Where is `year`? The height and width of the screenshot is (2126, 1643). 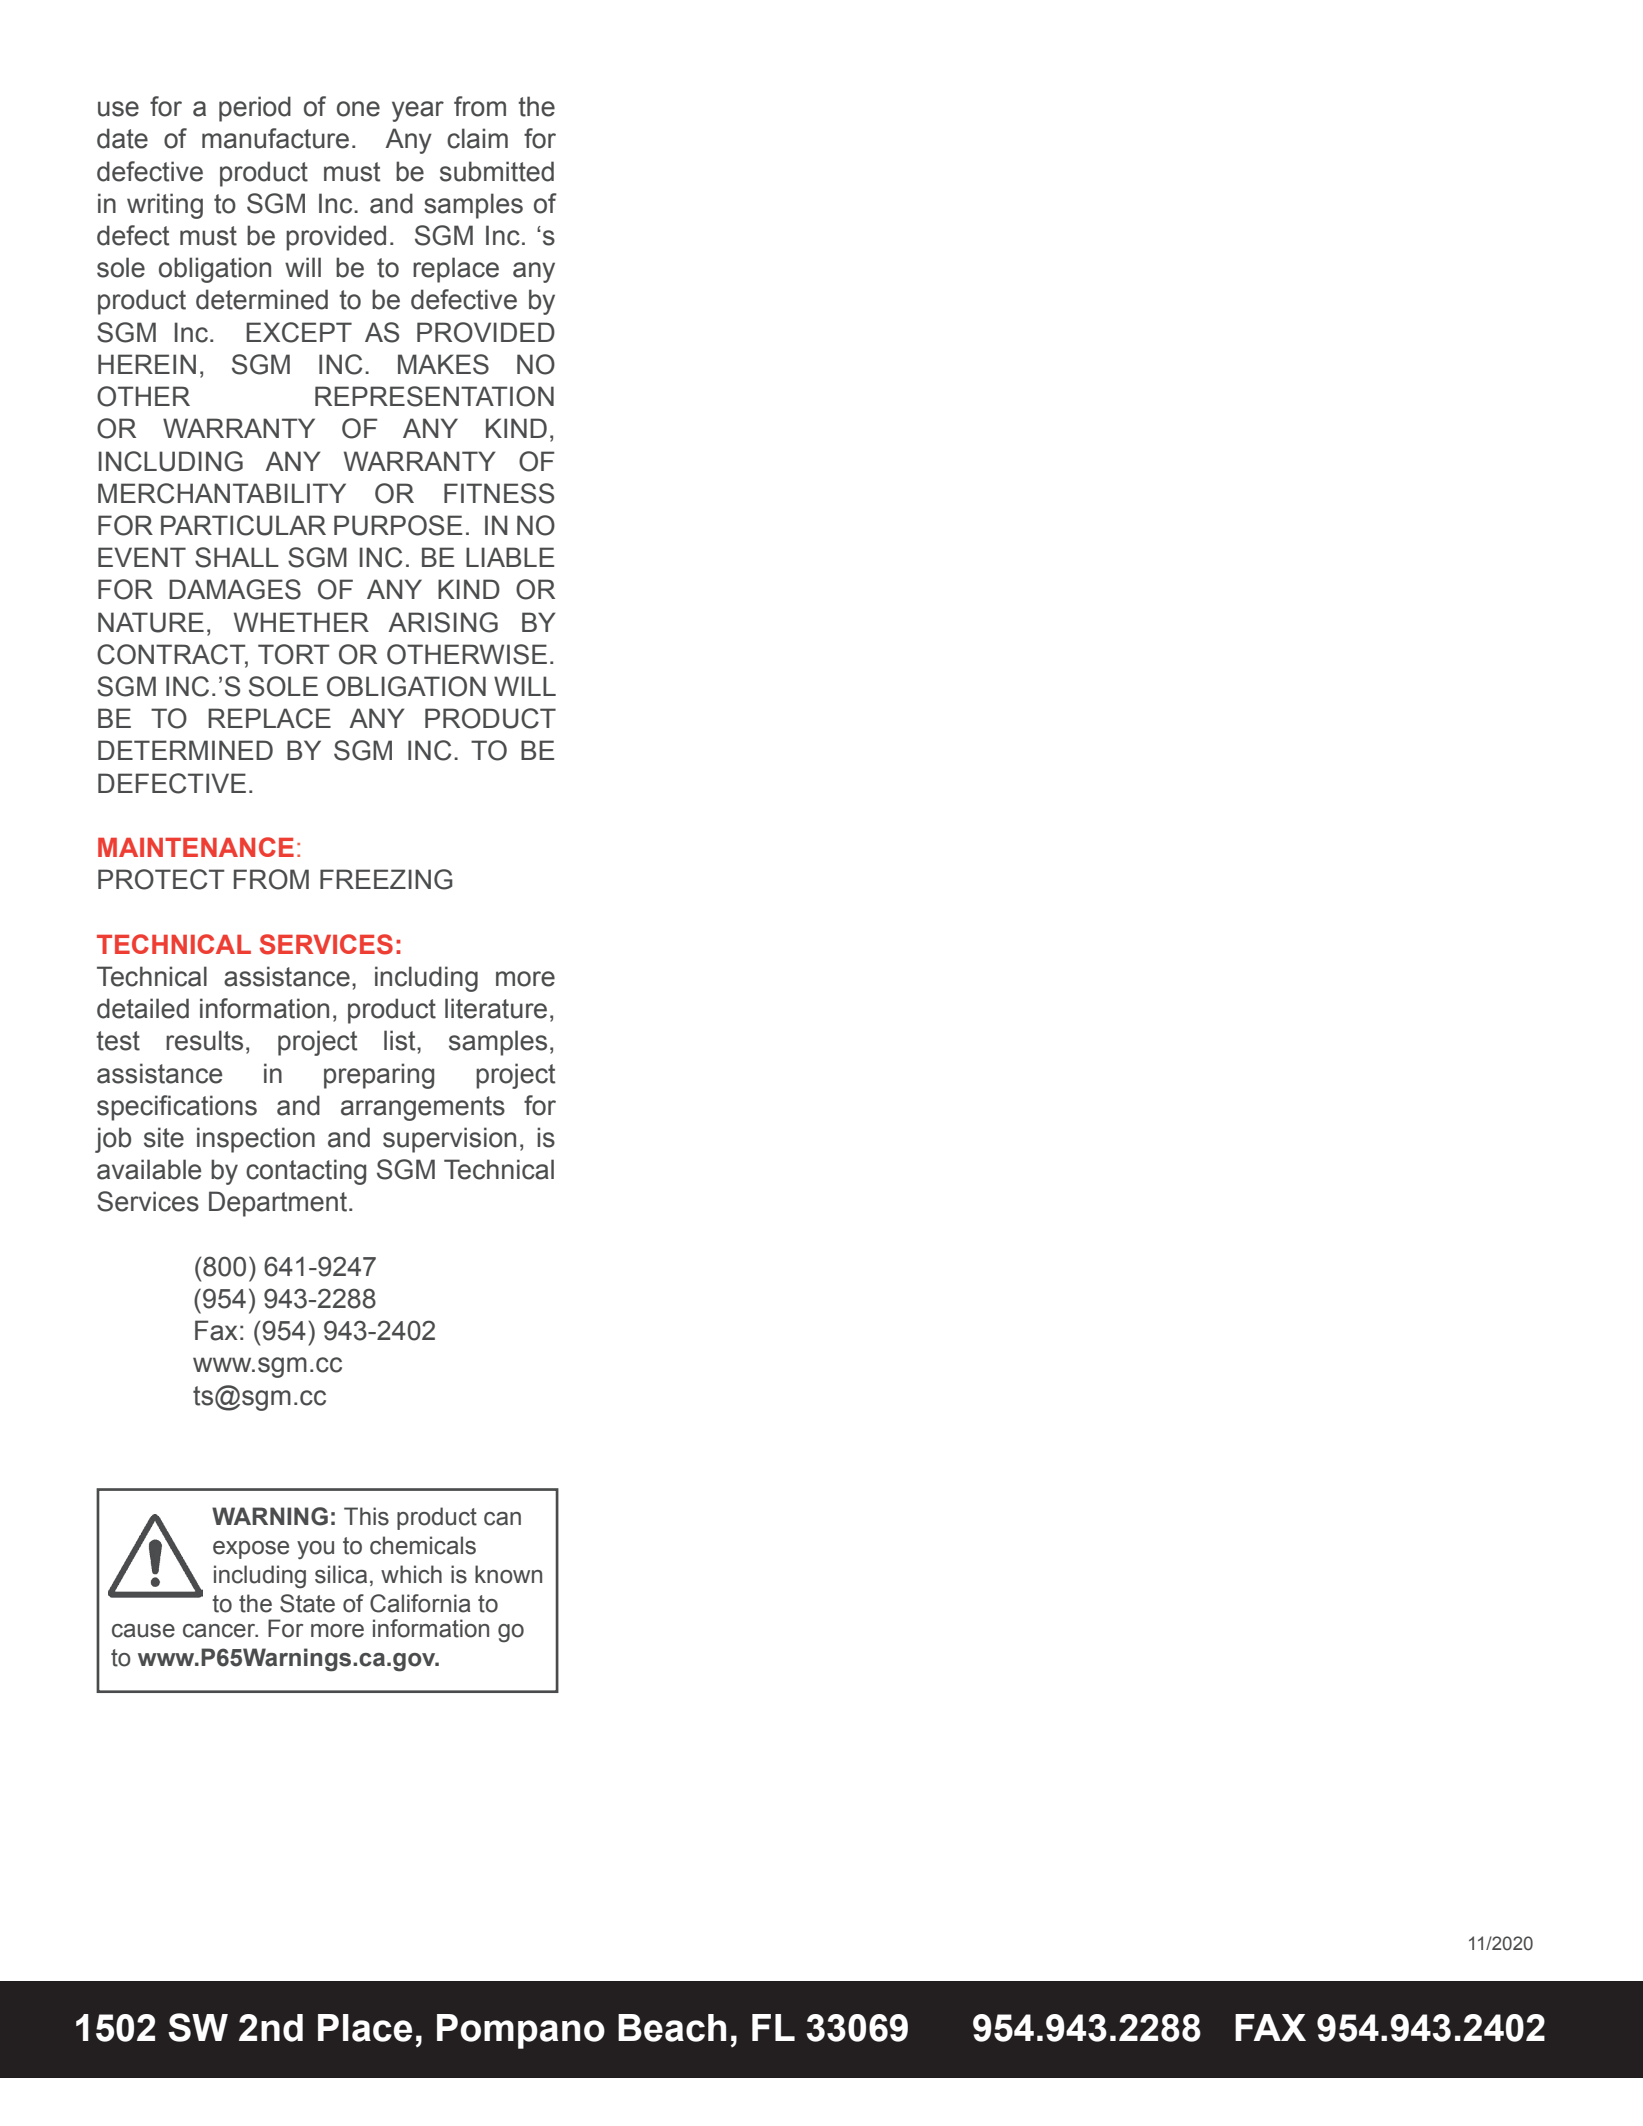 year is located at coordinates (418, 111).
